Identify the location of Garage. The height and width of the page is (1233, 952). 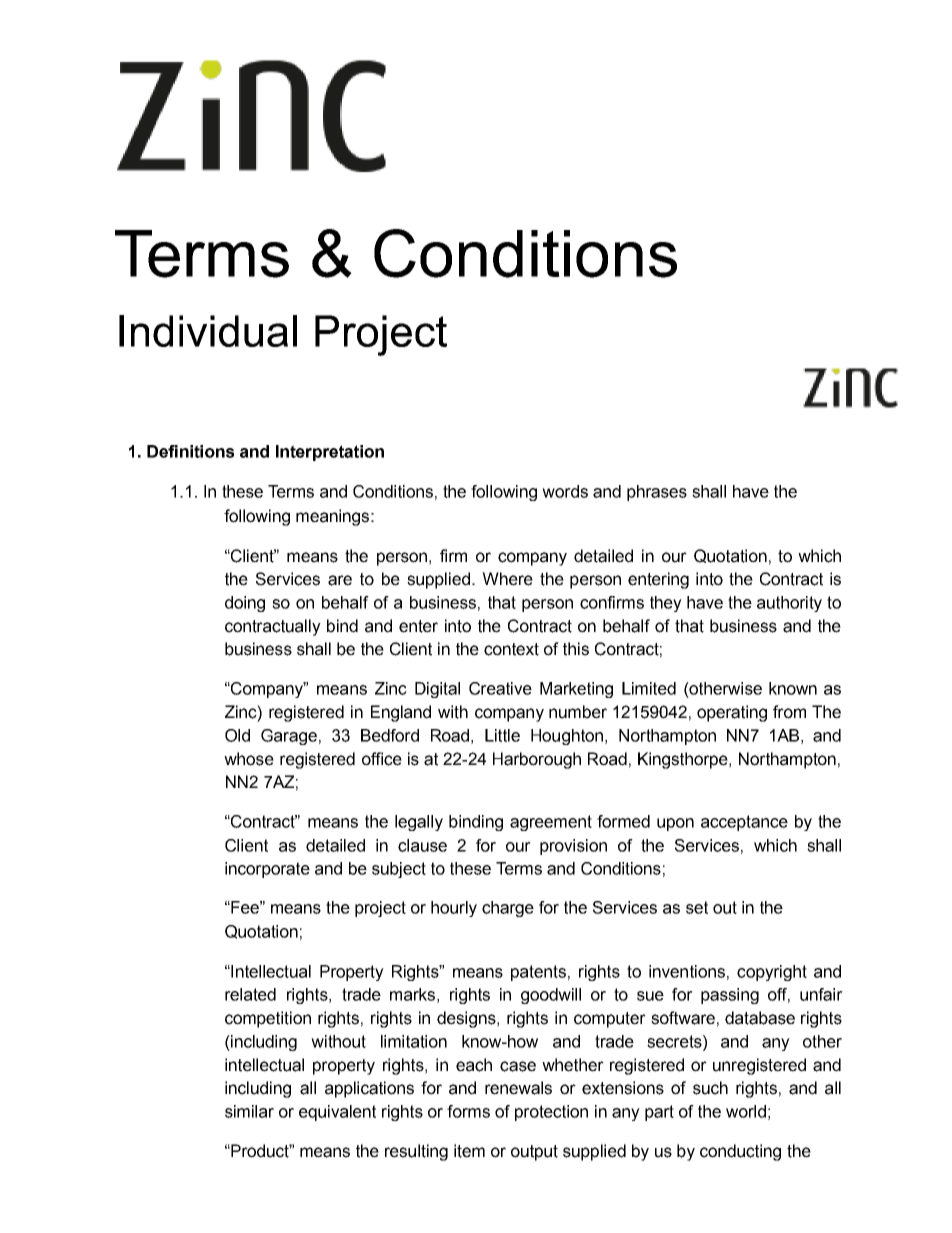
(289, 737).
